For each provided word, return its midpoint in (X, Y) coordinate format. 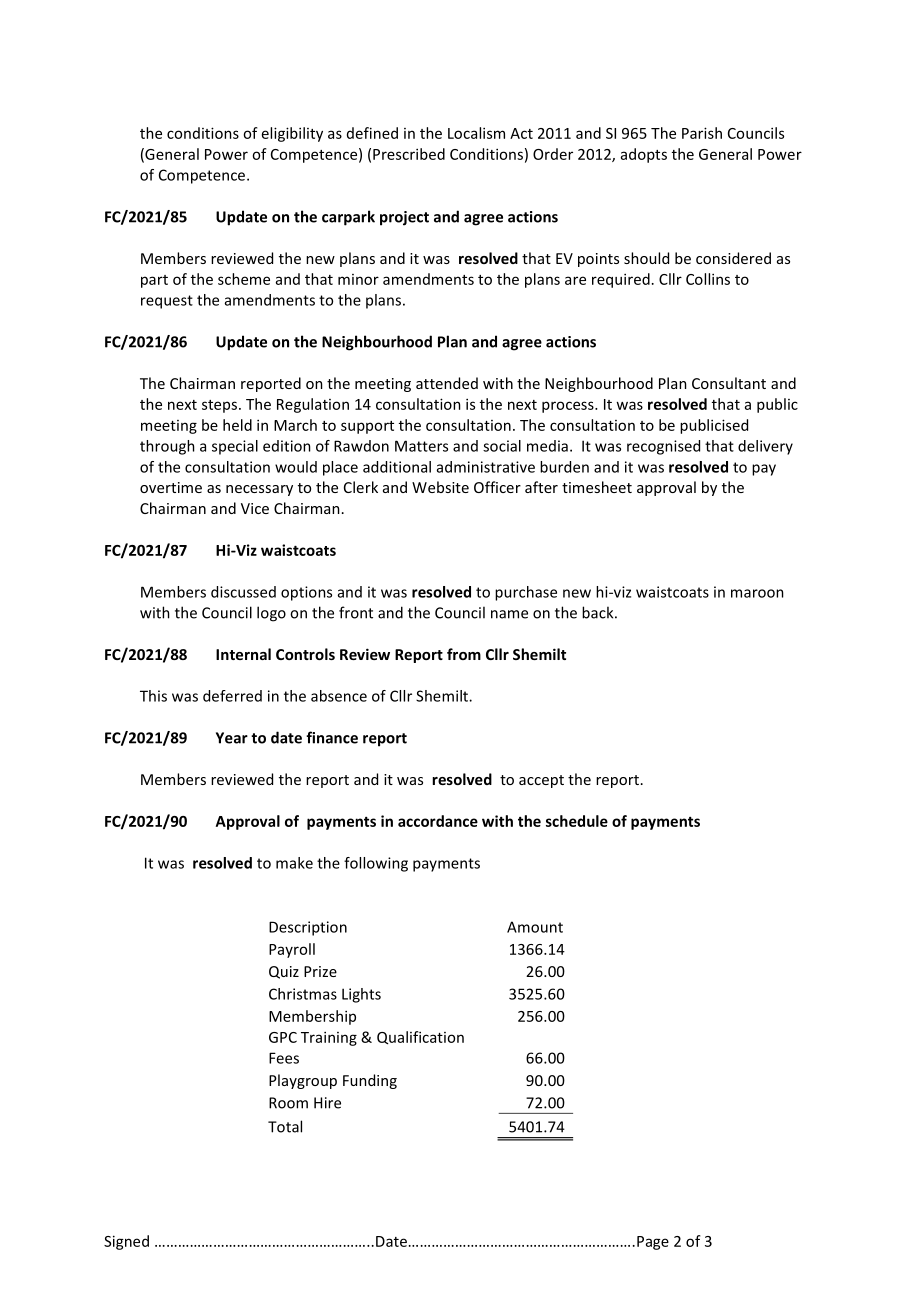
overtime (171, 487)
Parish (702, 133)
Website (440, 487)
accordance (438, 821)
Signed (126, 1242)
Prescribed (409, 154)
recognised (663, 447)
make (294, 863)
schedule (577, 821)
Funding (370, 1081)
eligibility (292, 134)
